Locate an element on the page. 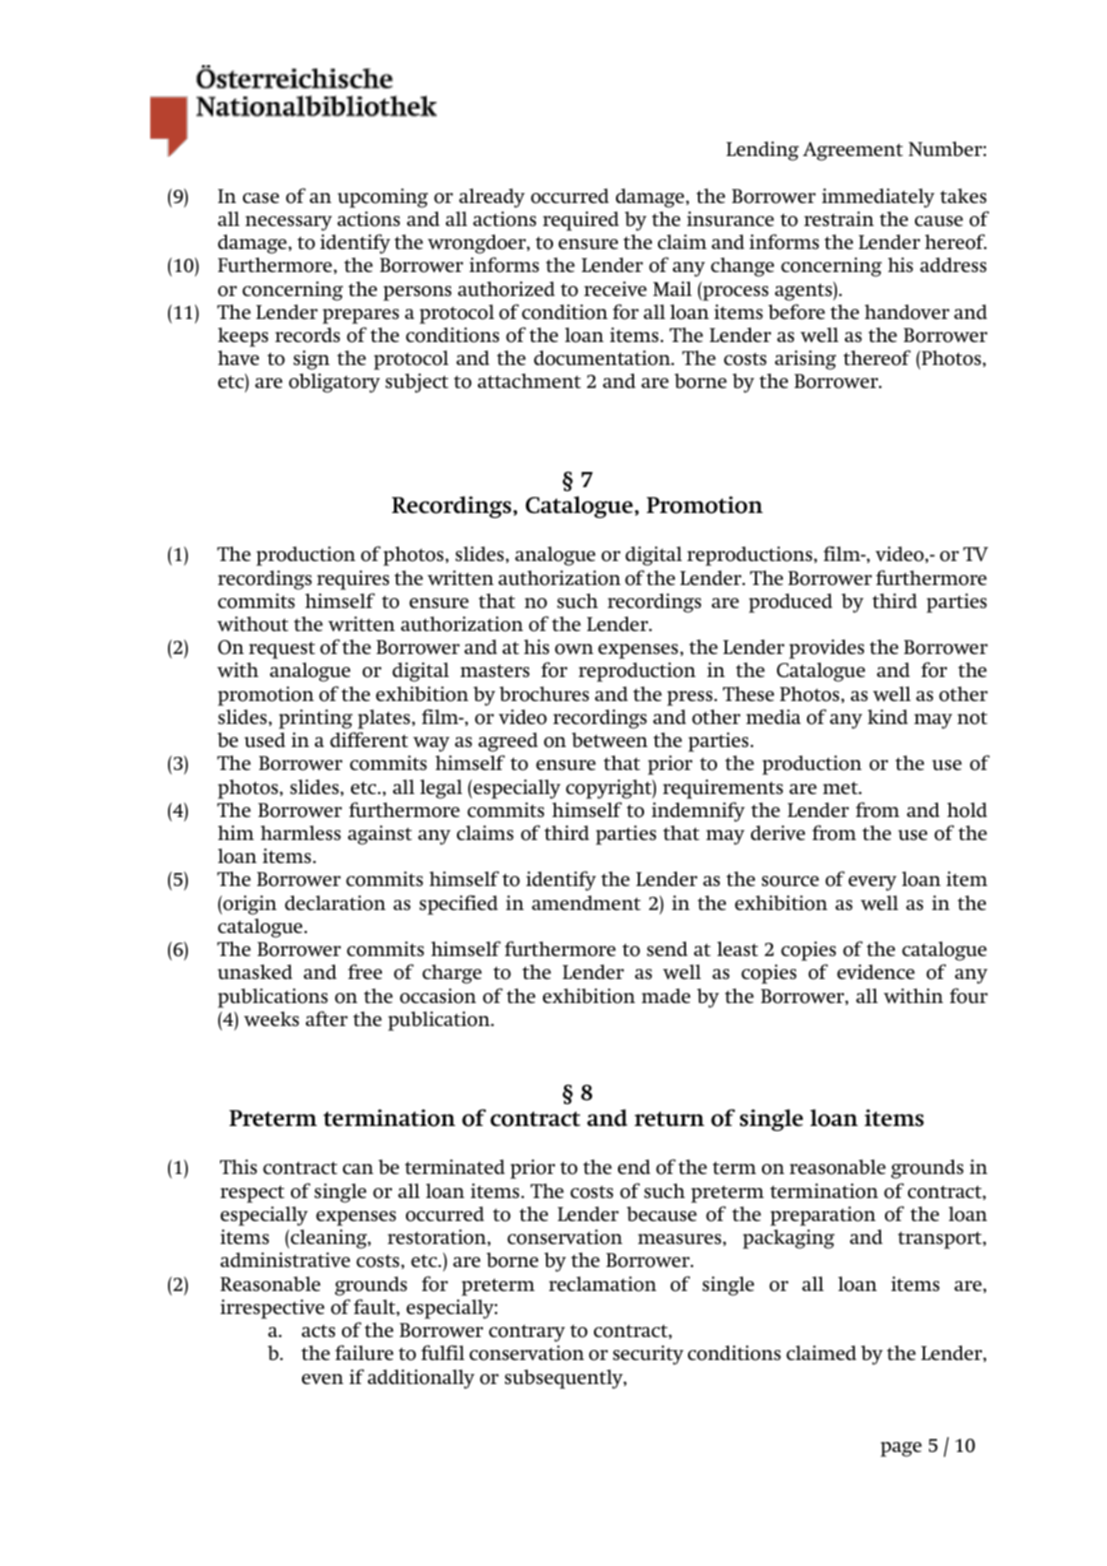  evidence is located at coordinates (876, 971).
